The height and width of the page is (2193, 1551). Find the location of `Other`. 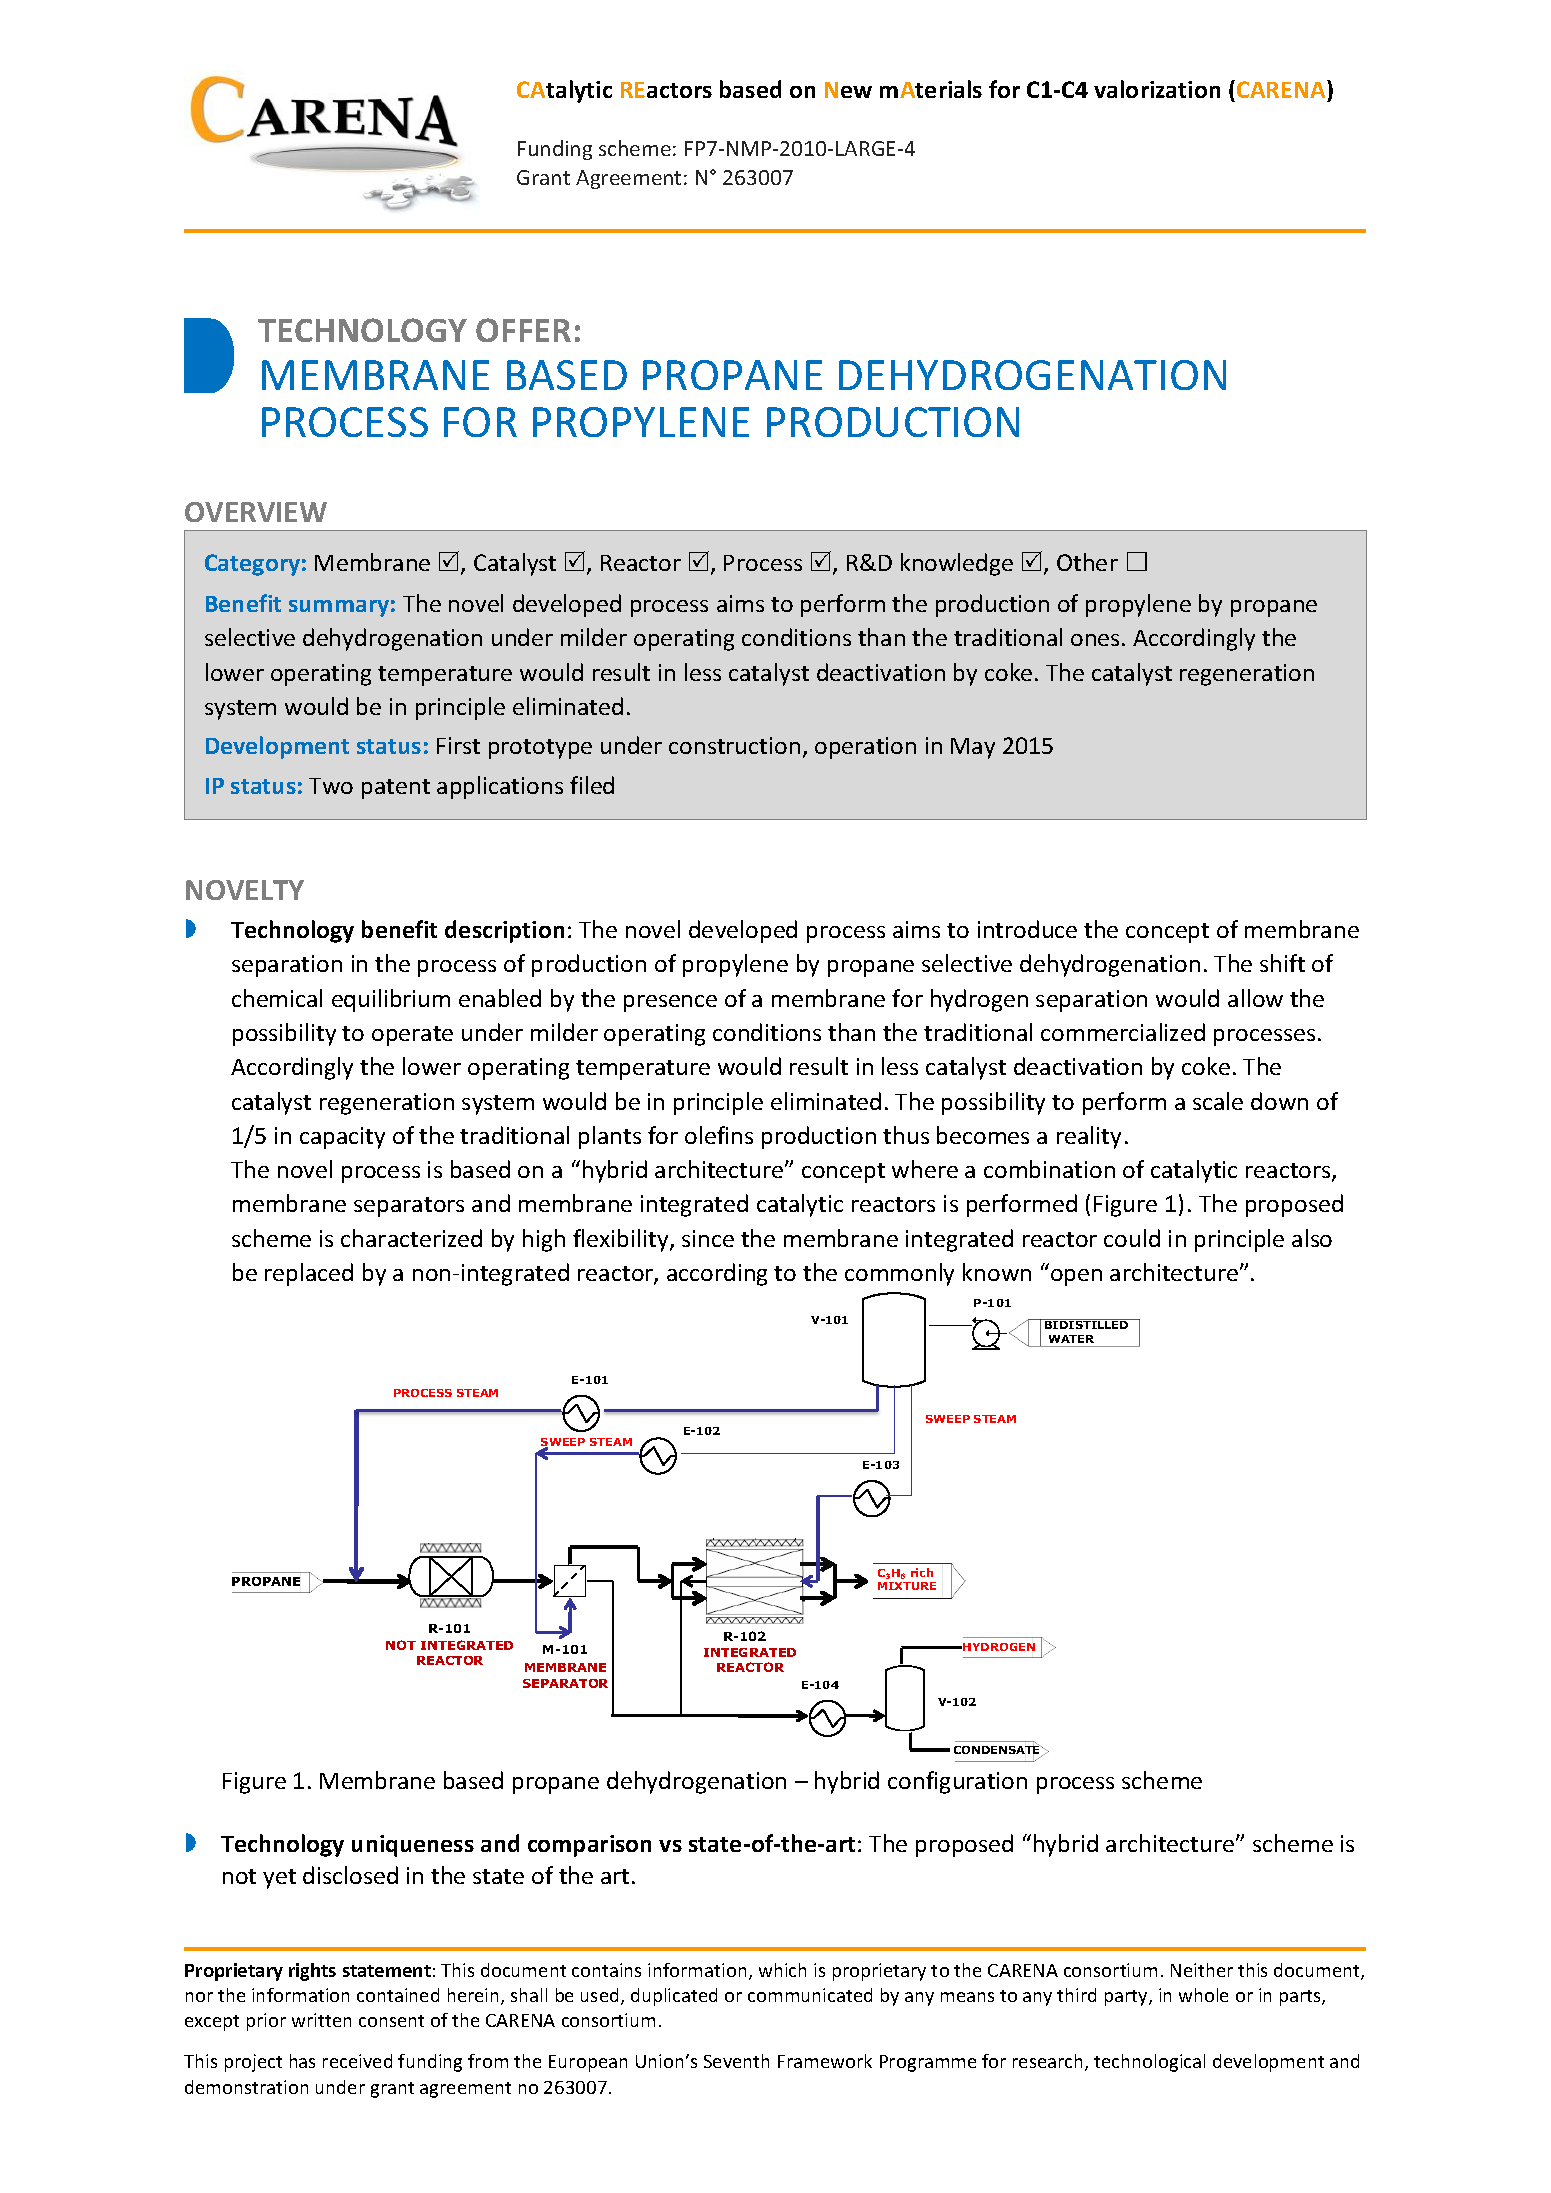

Other is located at coordinates (1087, 562).
